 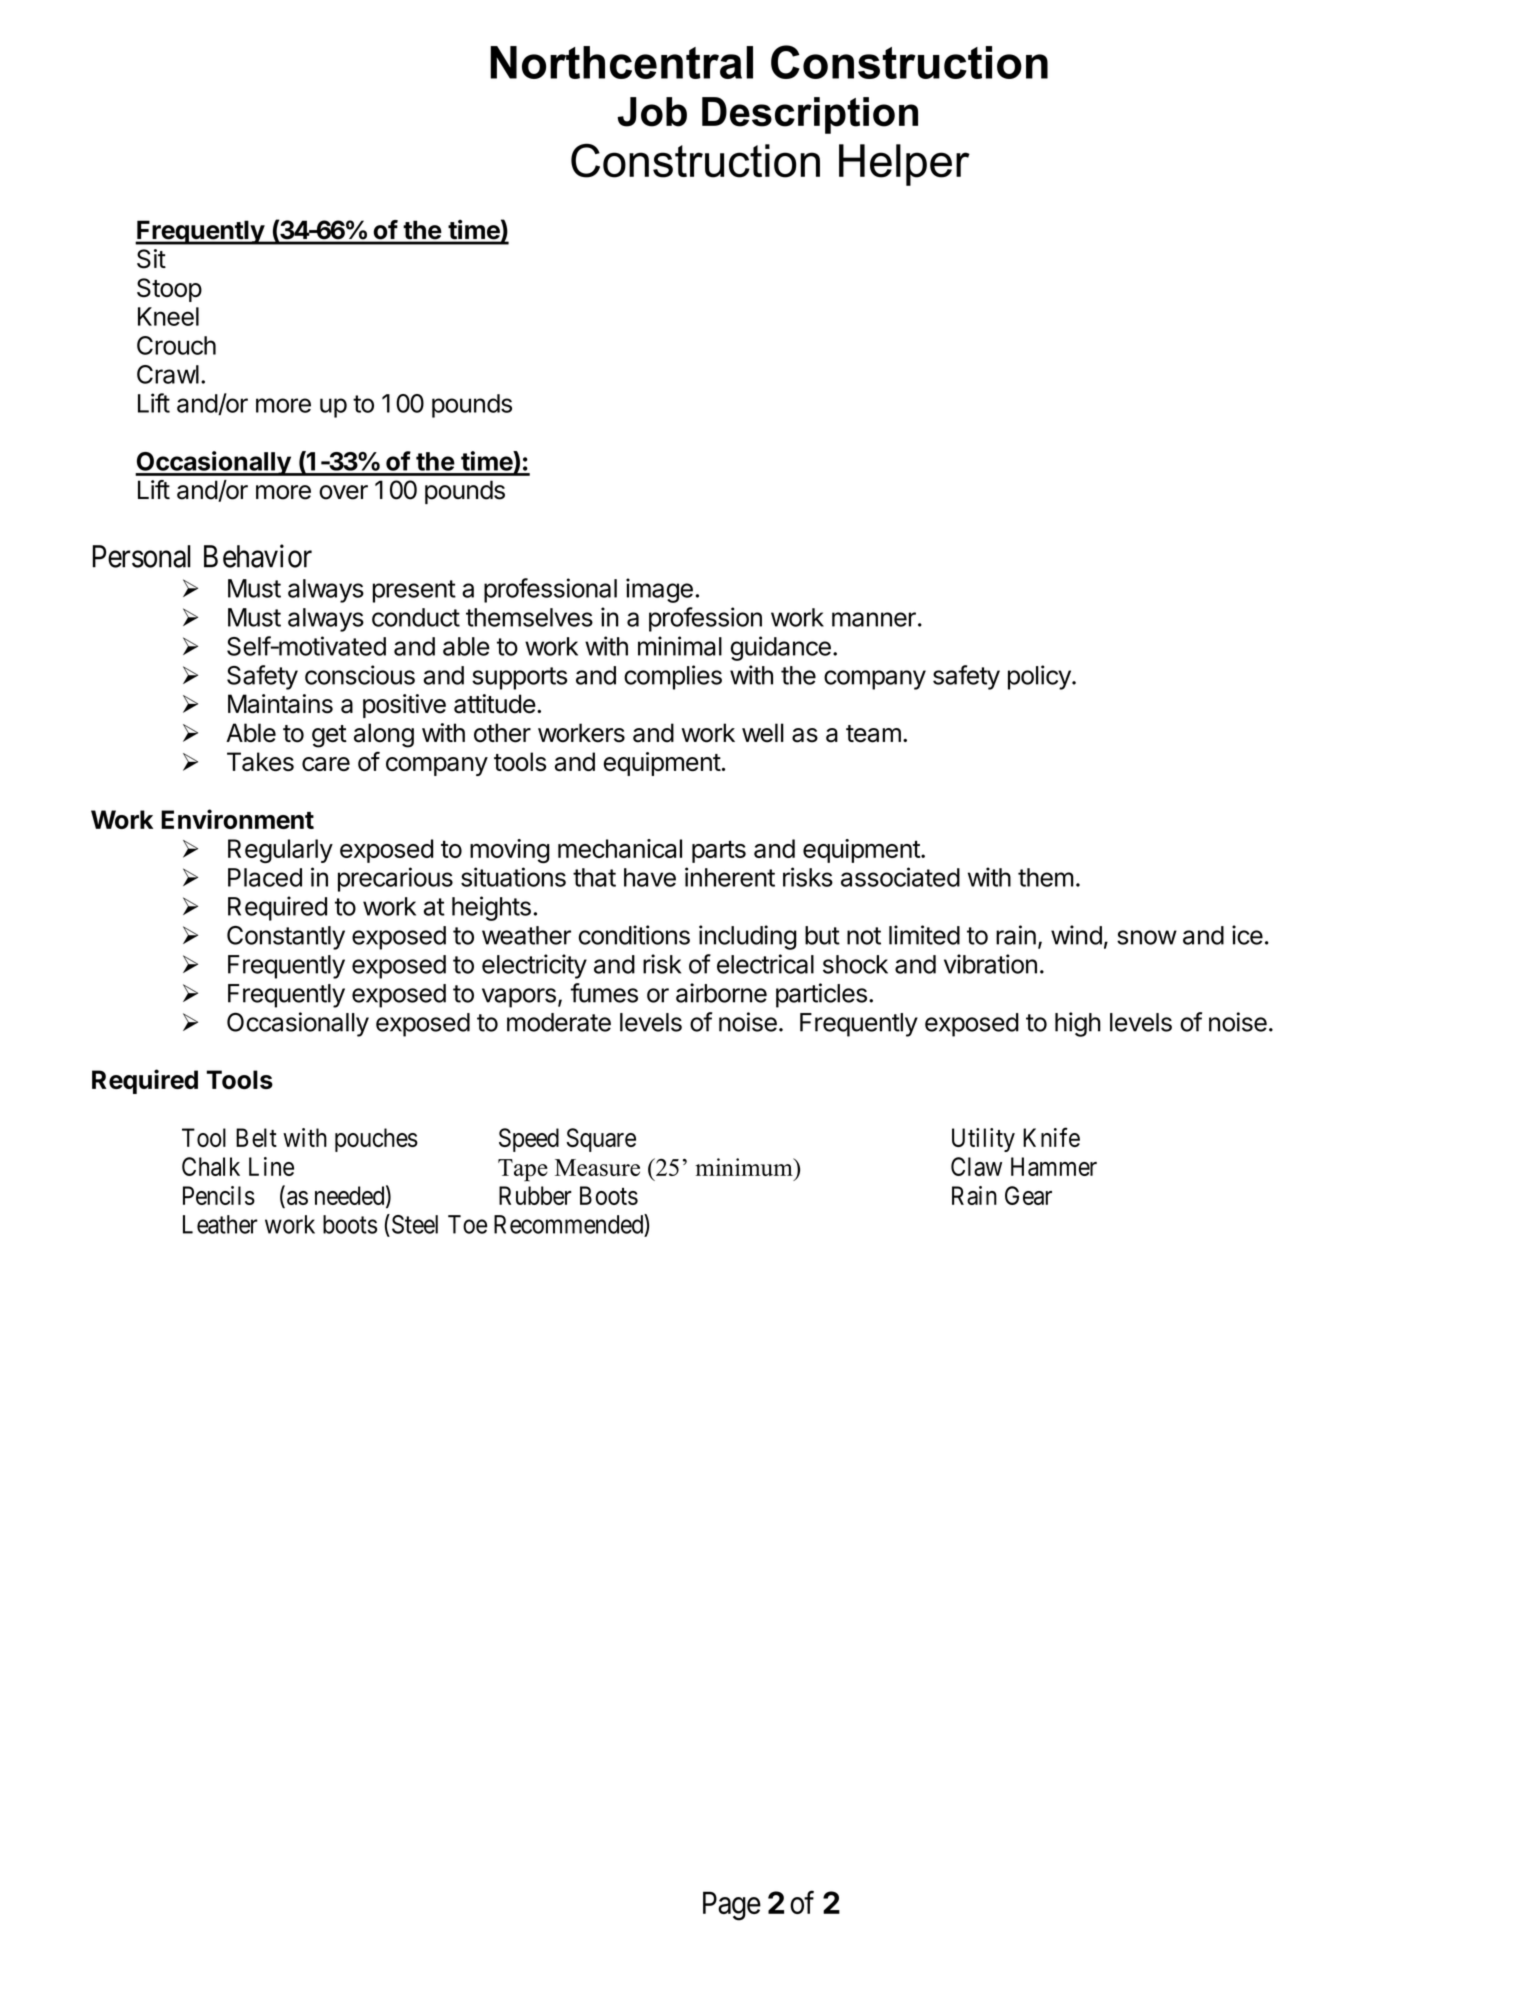 I want to click on Page, so click(x=732, y=1906).
